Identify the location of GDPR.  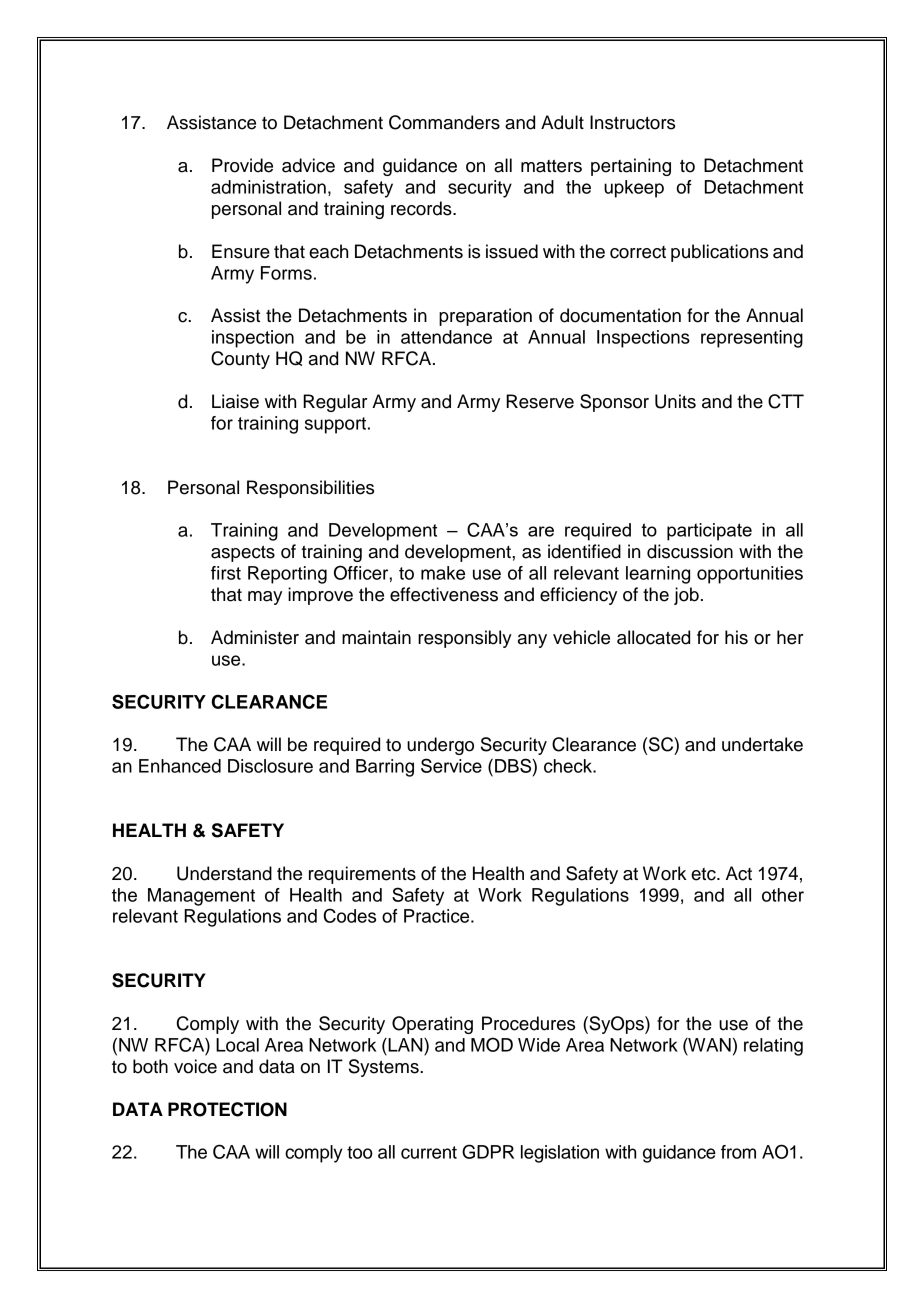
(488, 1151).
